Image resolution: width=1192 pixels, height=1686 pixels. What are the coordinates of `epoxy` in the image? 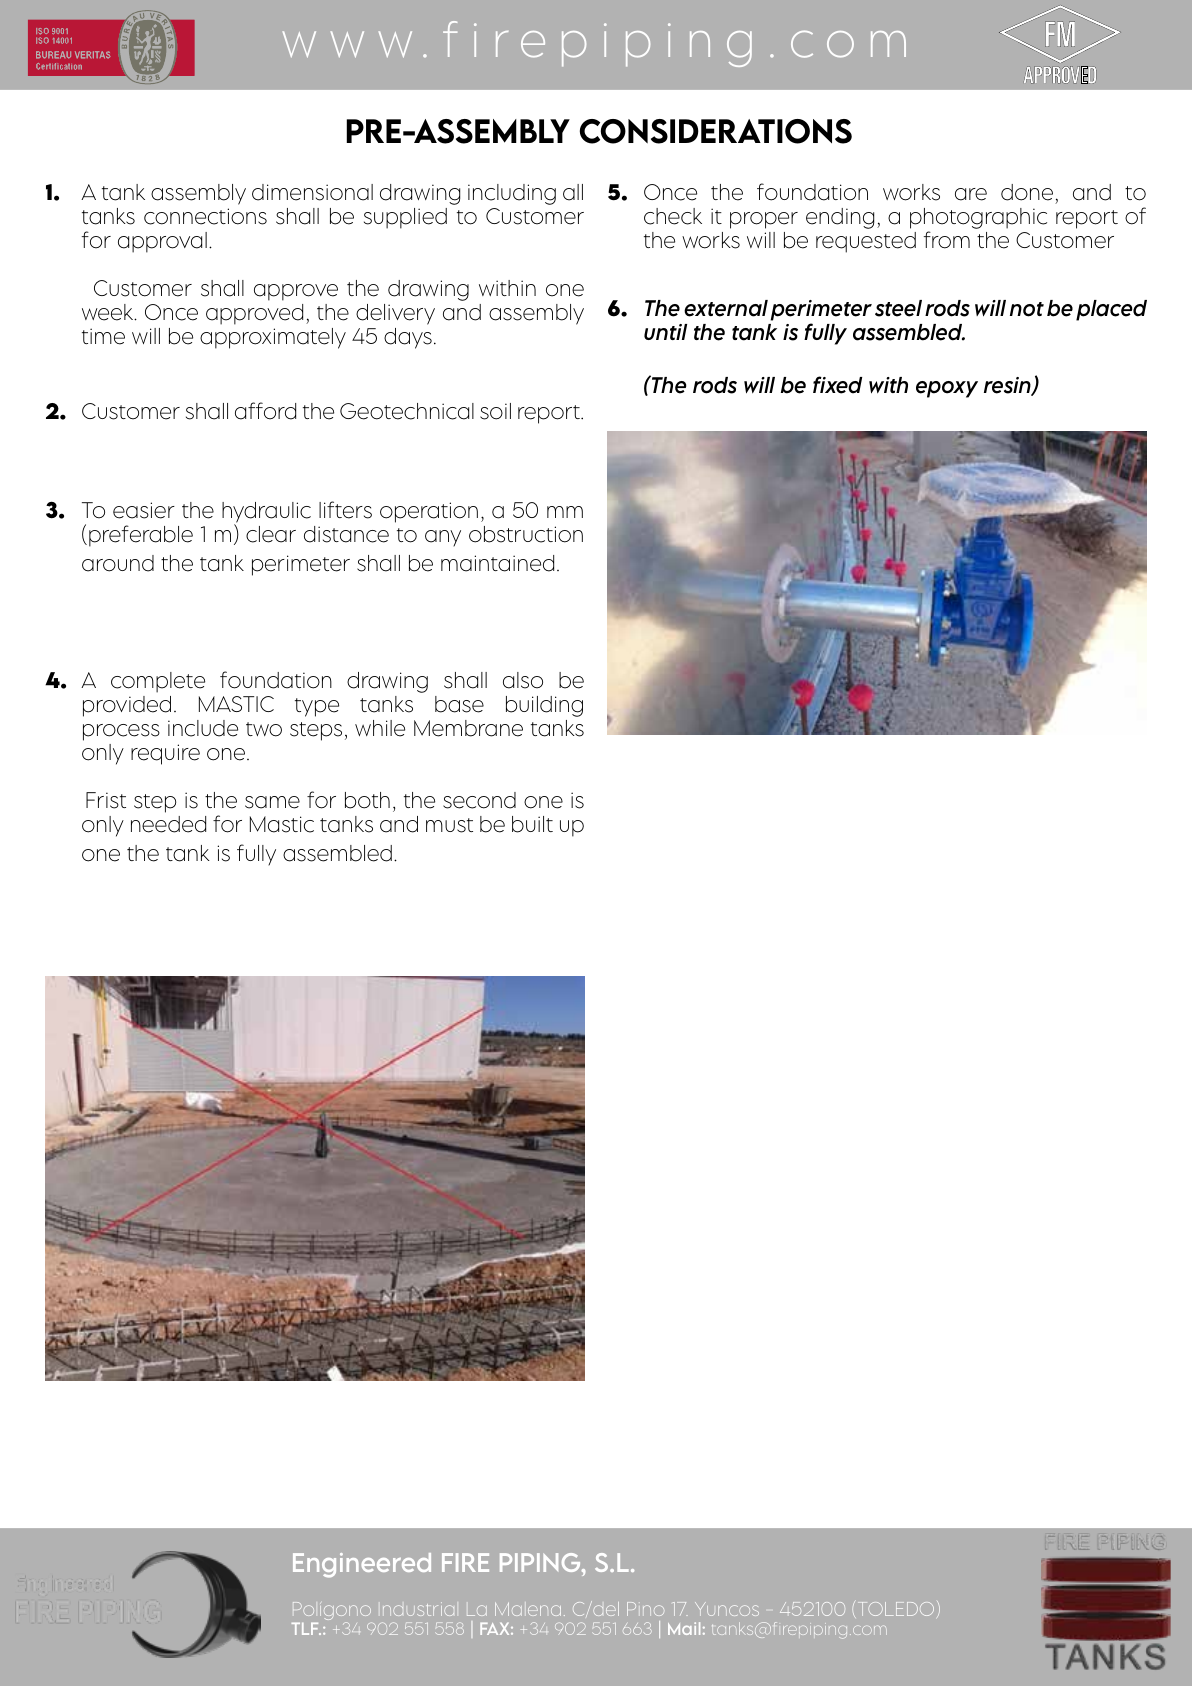 It's located at (947, 389).
